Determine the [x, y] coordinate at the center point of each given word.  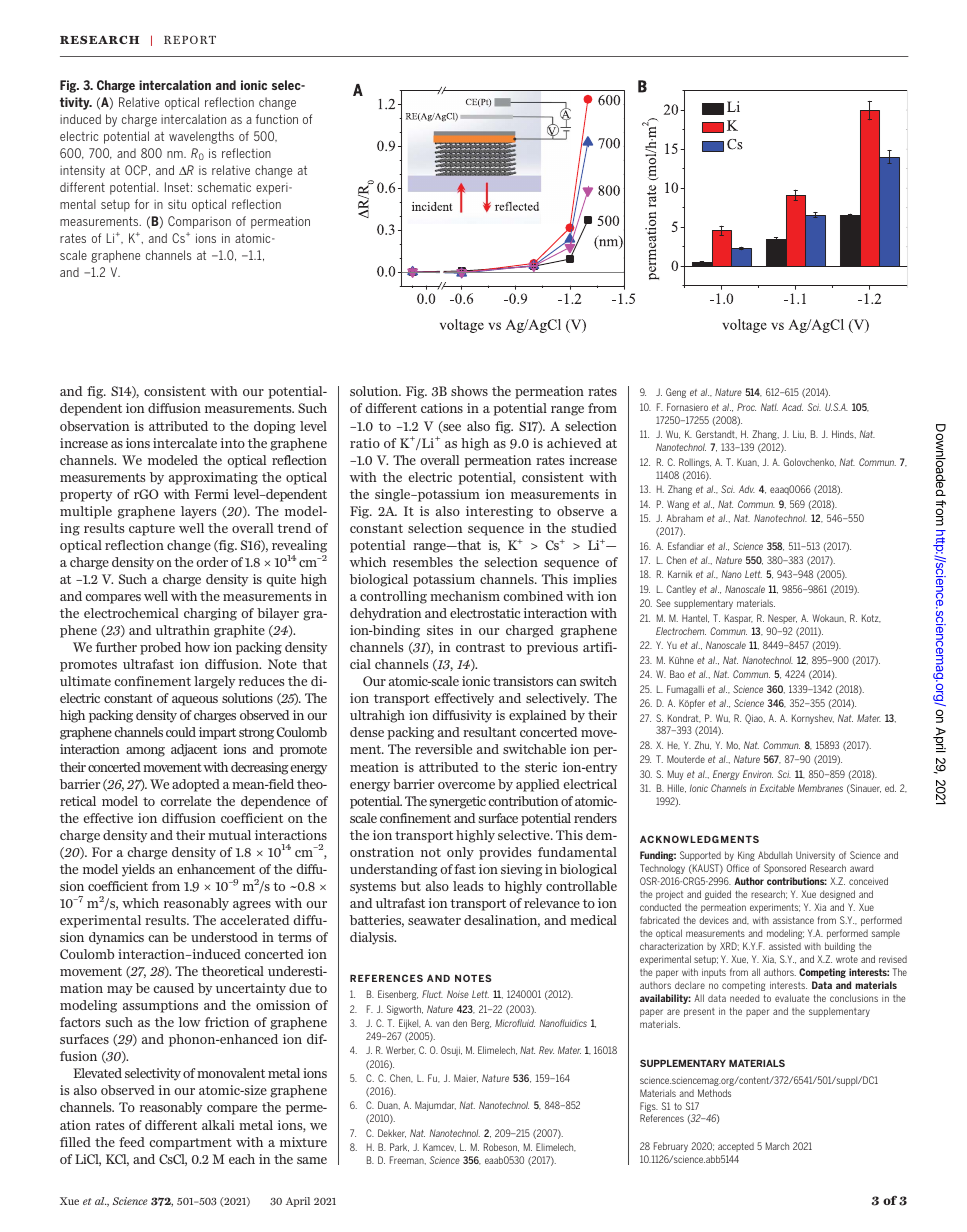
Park [399, 1147]
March [777, 1146]
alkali [218, 1125]
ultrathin [183, 630]
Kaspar [739, 619]
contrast [480, 647]
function [277, 119]
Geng [676, 393]
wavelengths [201, 137]
